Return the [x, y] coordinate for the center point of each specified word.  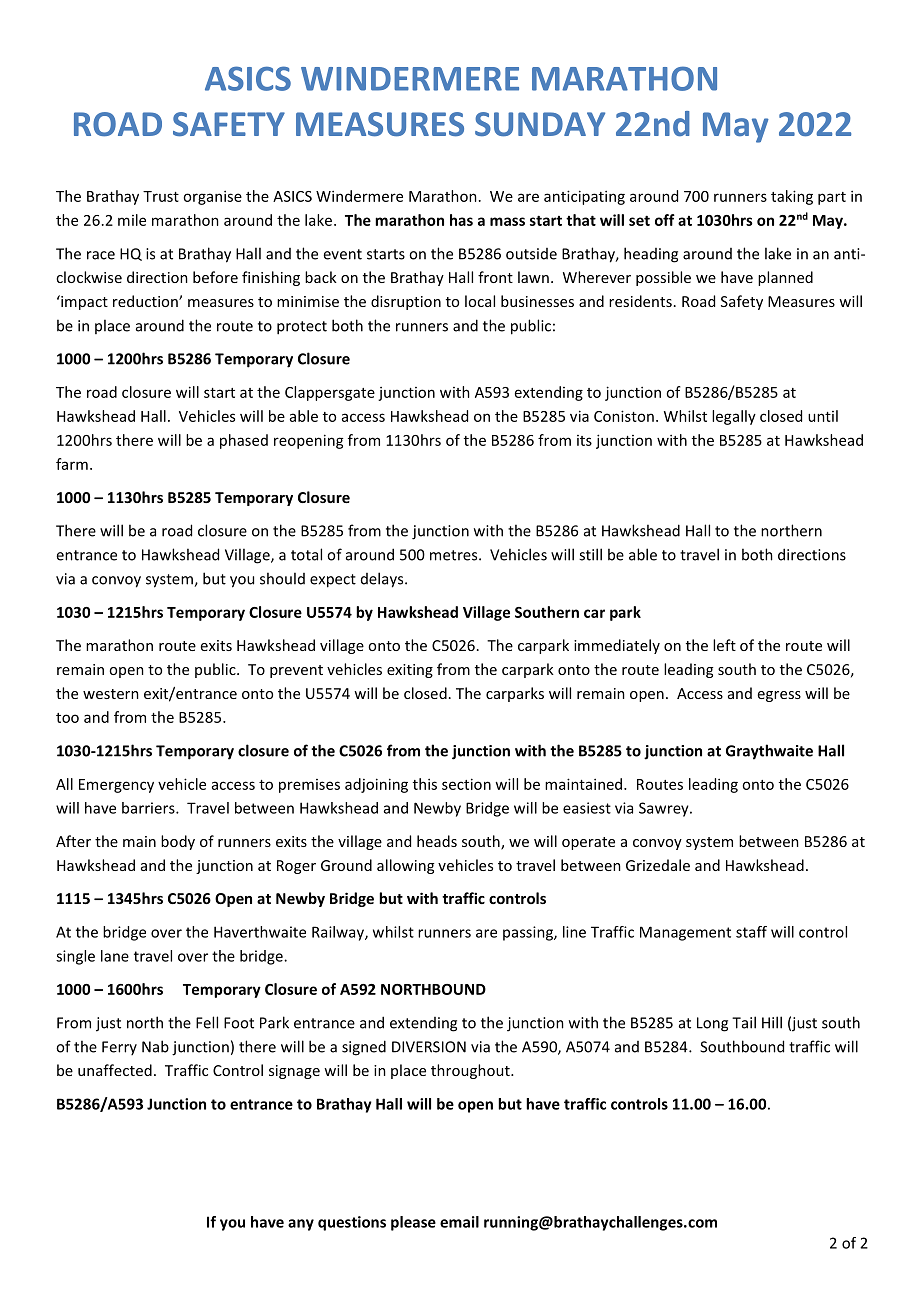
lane [115, 956]
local [480, 301]
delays [383, 580]
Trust [161, 196]
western [111, 694]
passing [529, 933]
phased [244, 441]
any [301, 1225]
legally [734, 417]
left [724, 645]
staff [751, 932]
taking [792, 197]
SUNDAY [540, 124]
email [459, 1222]
